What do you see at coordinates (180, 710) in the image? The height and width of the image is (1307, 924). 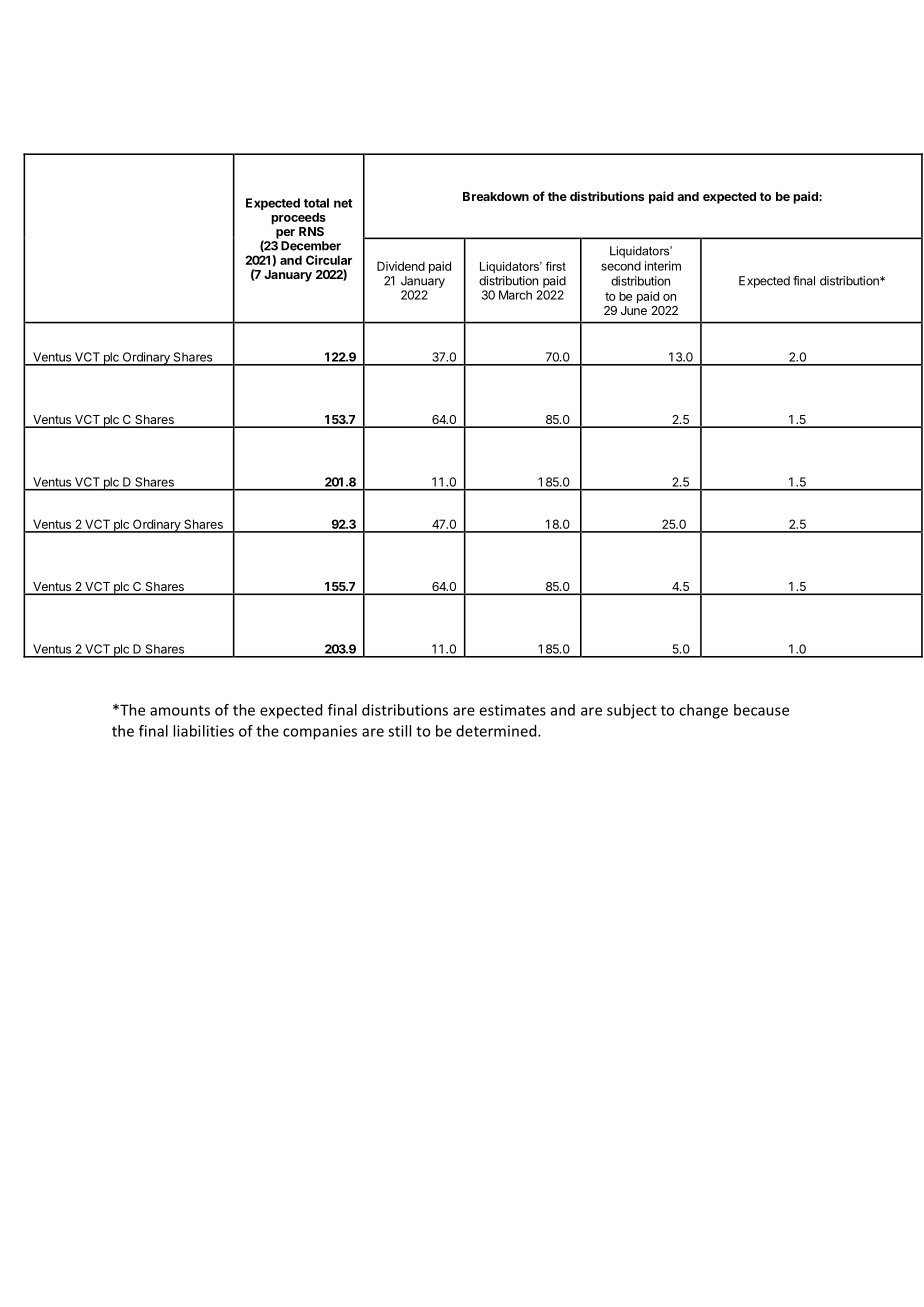 I see `amounts` at bounding box center [180, 710].
